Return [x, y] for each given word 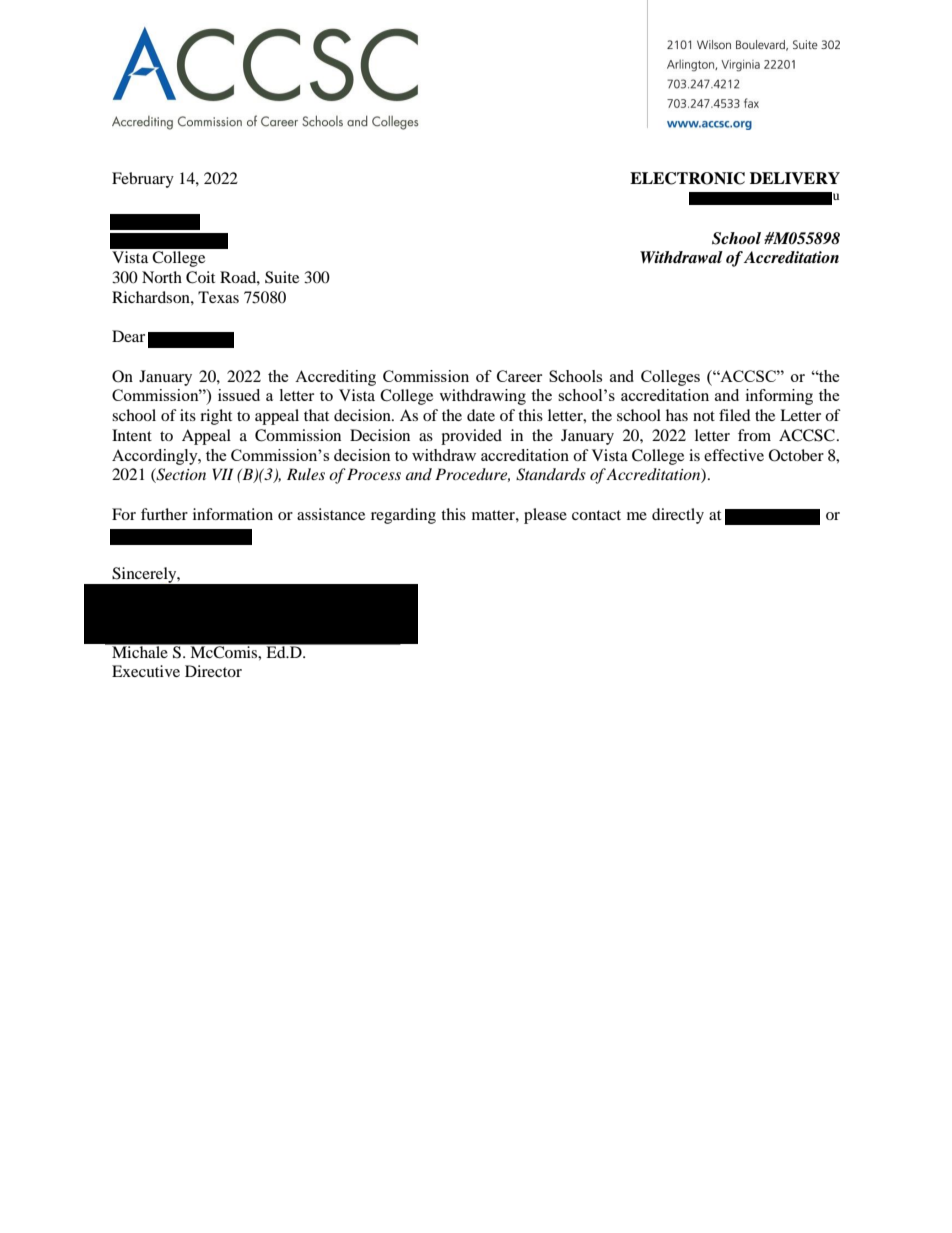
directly [678, 516]
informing [779, 397]
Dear [128, 336]
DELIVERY [795, 178]
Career [519, 376]
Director [213, 671]
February [143, 180]
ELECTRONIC [687, 178]
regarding [403, 516]
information [233, 514]
